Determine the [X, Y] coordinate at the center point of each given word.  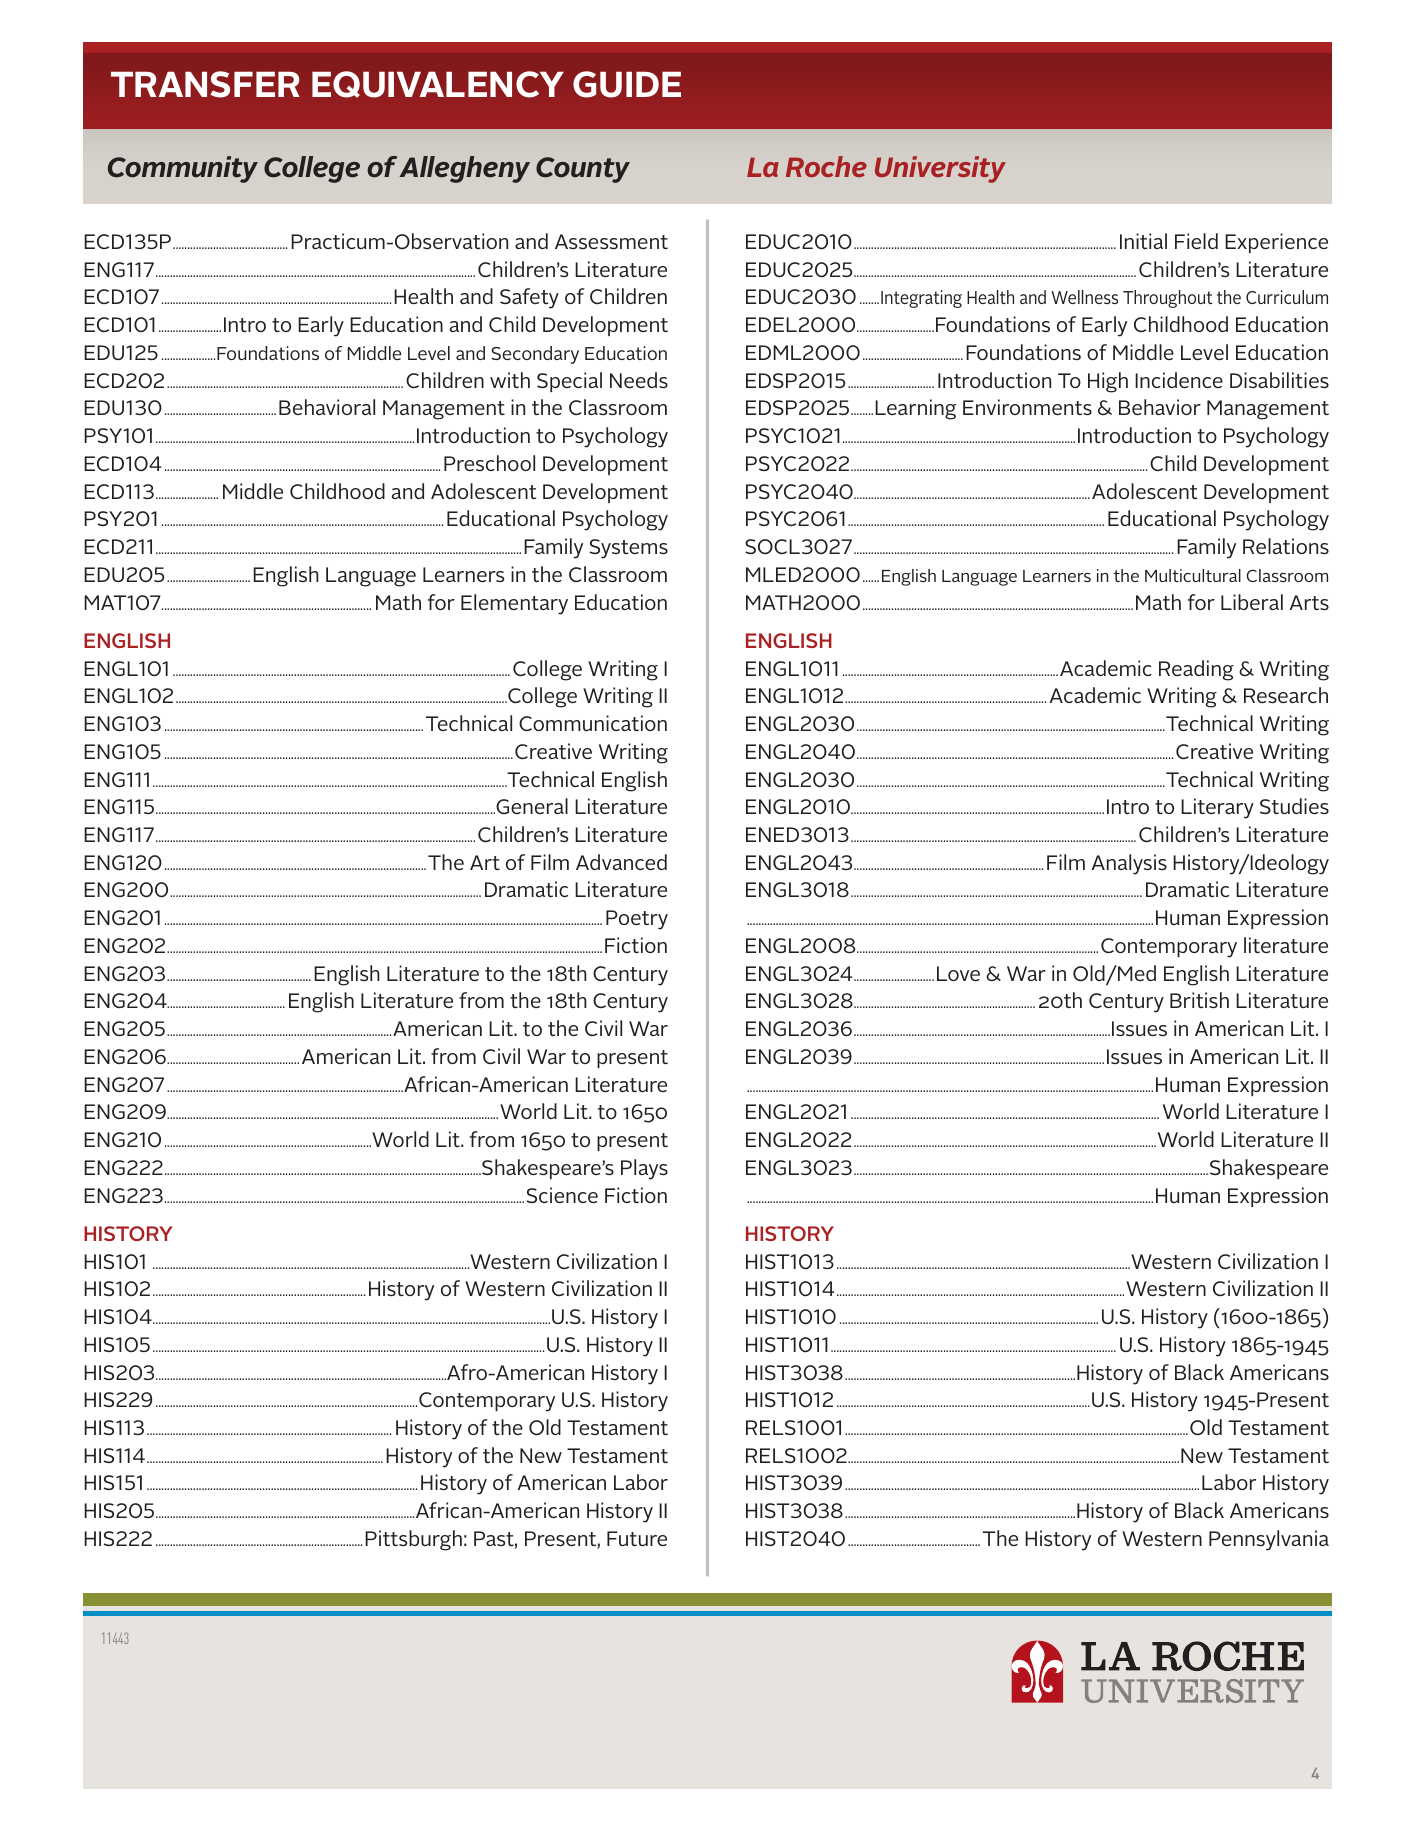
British [1199, 1000]
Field [1196, 241]
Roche [826, 166]
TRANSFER [205, 84]
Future [637, 1538]
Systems [629, 549]
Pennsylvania [1269, 1540]
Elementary [514, 604]
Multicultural [1193, 575]
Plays [644, 1169]
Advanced [621, 862]
